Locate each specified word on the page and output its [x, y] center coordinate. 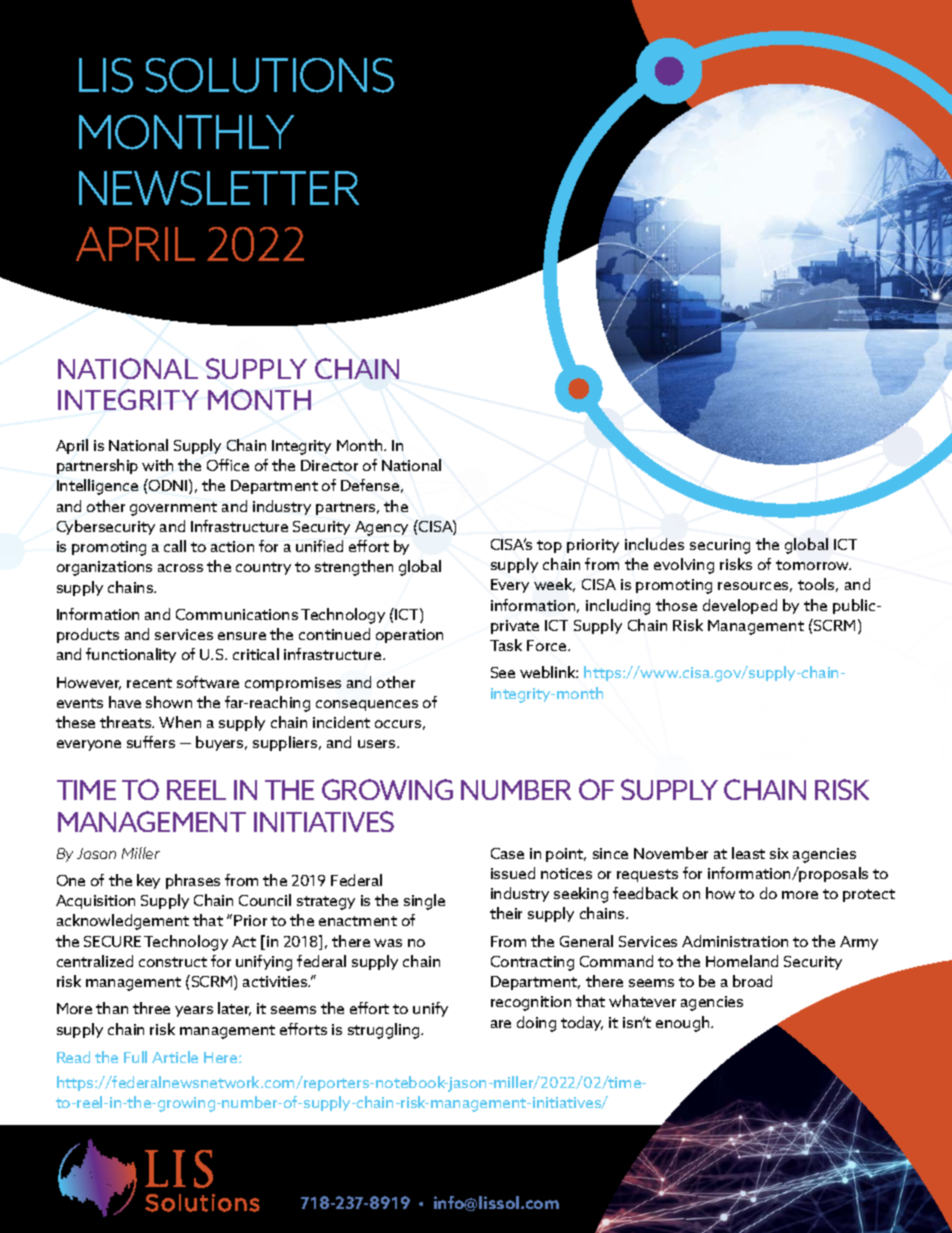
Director [329, 465]
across [180, 568]
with [157, 465]
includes [654, 544]
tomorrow [813, 565]
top [549, 546]
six [779, 853]
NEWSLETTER [219, 188]
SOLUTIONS [270, 75]
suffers [151, 742]
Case [507, 853]
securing [720, 546]
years [194, 1011]
